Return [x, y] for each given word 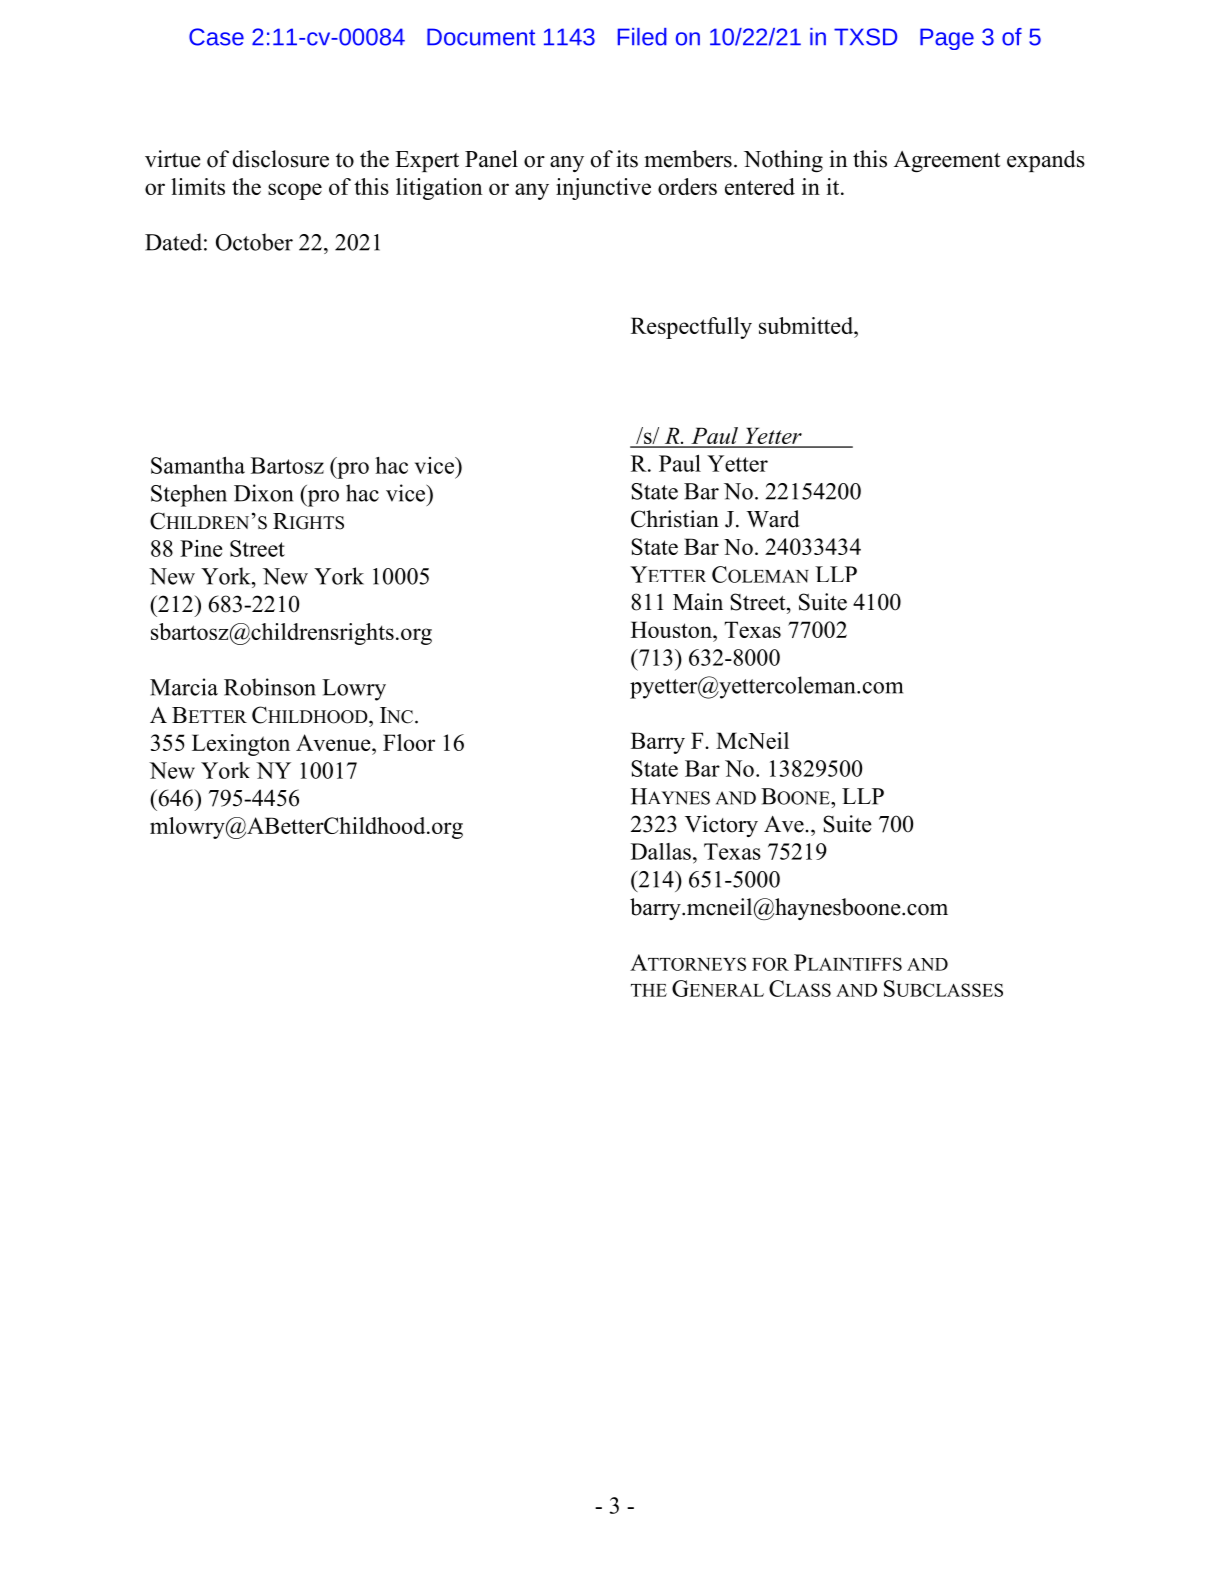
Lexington [241, 745]
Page [947, 39]
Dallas [661, 851]
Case [216, 37]
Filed [642, 37]
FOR [770, 964]
